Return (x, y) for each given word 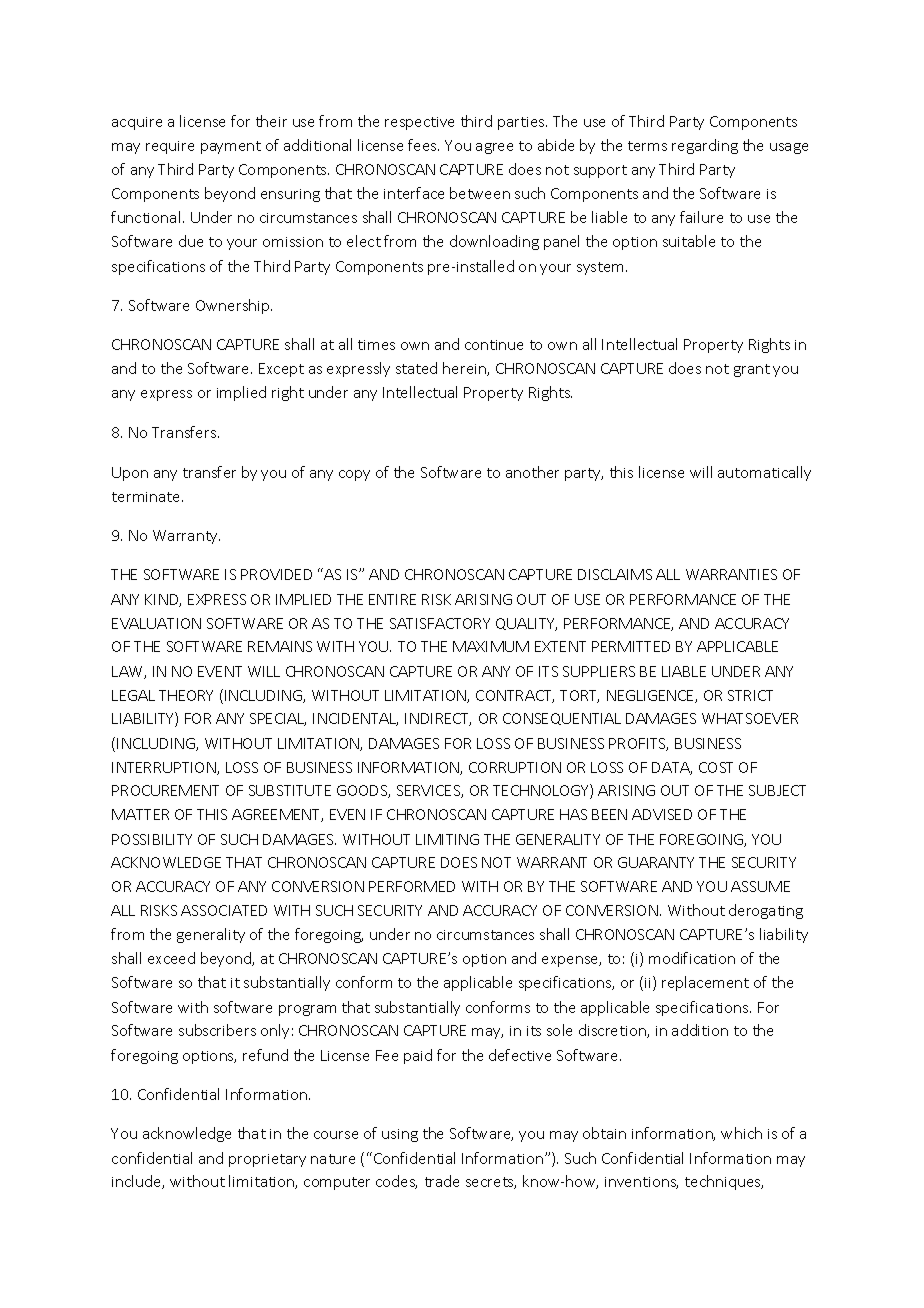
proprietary (267, 1160)
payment (231, 147)
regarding (705, 146)
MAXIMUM (491, 646)
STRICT (750, 695)
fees (423, 145)
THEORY (186, 695)
